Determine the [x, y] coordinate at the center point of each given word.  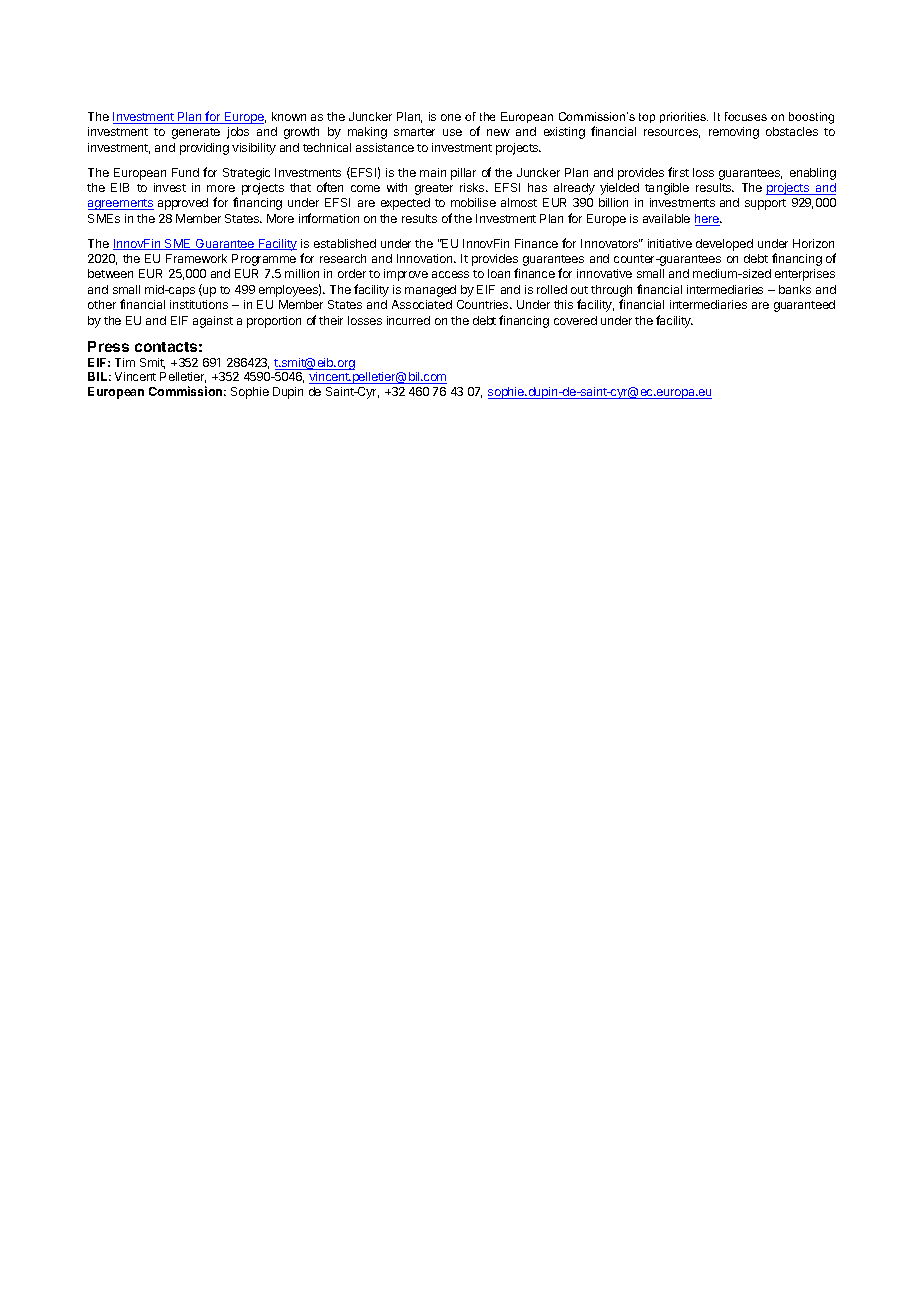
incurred [408, 320]
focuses [746, 116]
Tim [125, 362]
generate [196, 133]
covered [575, 320]
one [451, 117]
